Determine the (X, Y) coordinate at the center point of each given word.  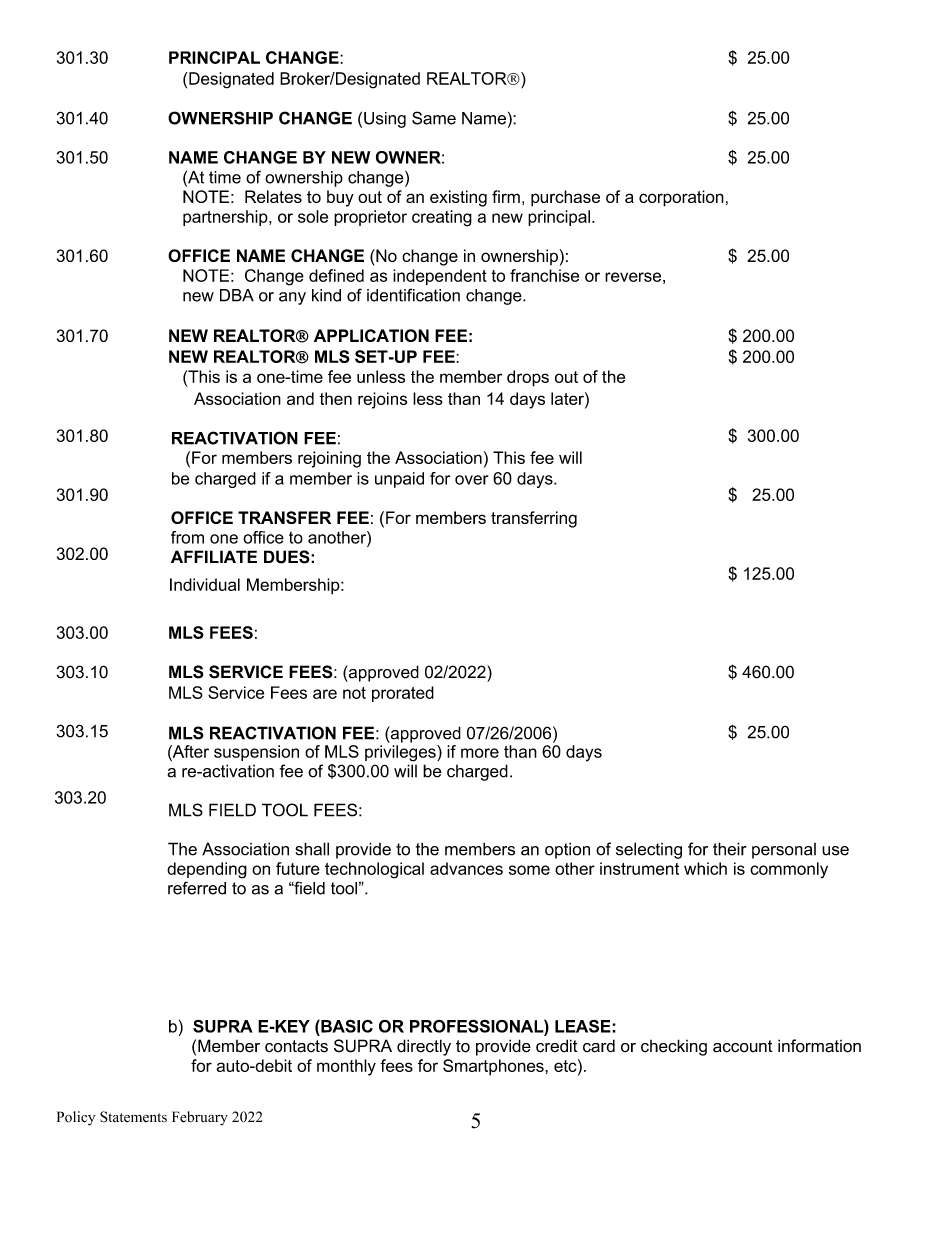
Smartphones (494, 1067)
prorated (403, 694)
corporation (681, 198)
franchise (544, 275)
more (480, 753)
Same (434, 118)
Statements (133, 1117)
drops (528, 378)
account (743, 1046)
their (730, 849)
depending (207, 870)
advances (466, 868)
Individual (205, 584)
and (300, 398)
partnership (226, 218)
